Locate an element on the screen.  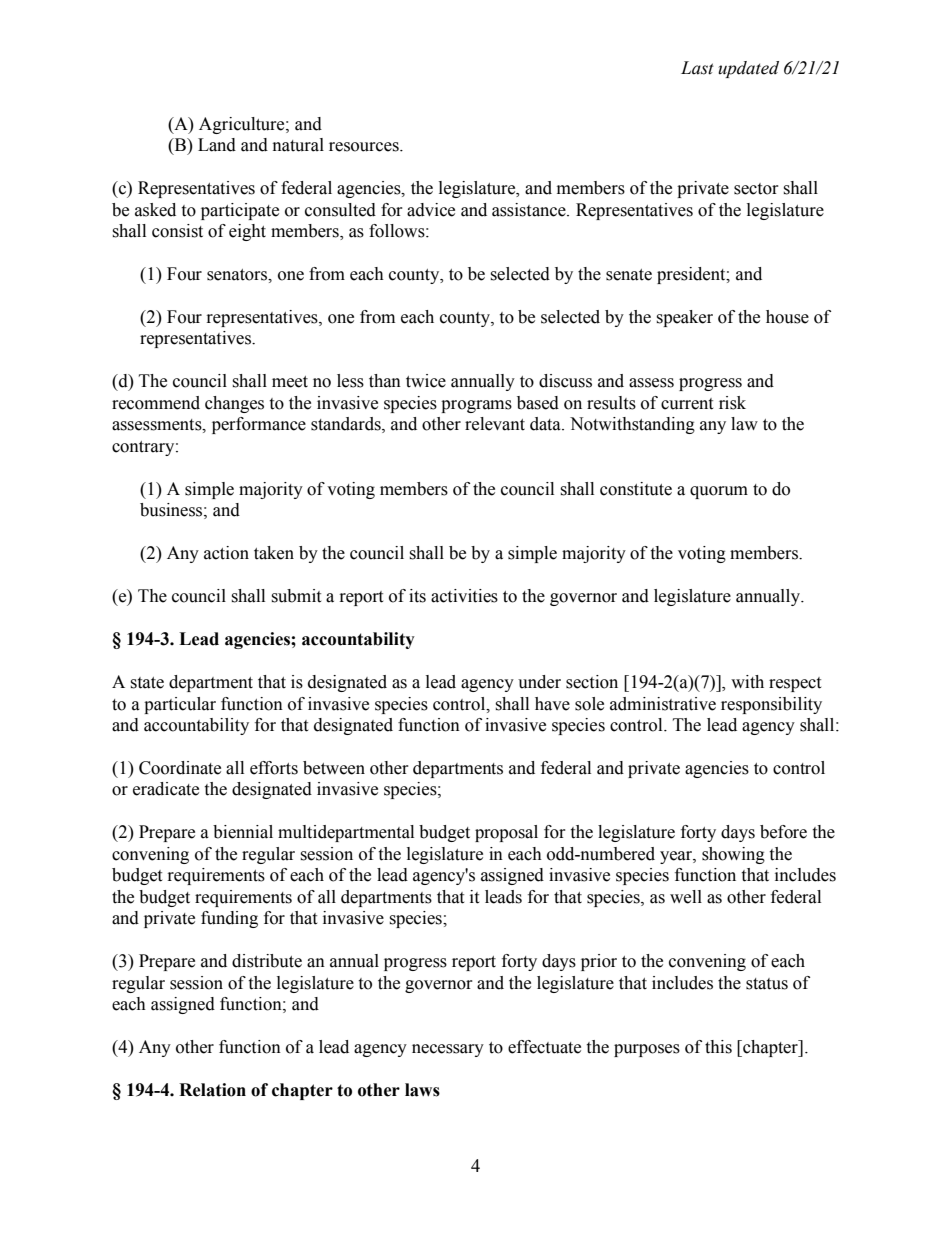
resources is located at coordinates (365, 147).
